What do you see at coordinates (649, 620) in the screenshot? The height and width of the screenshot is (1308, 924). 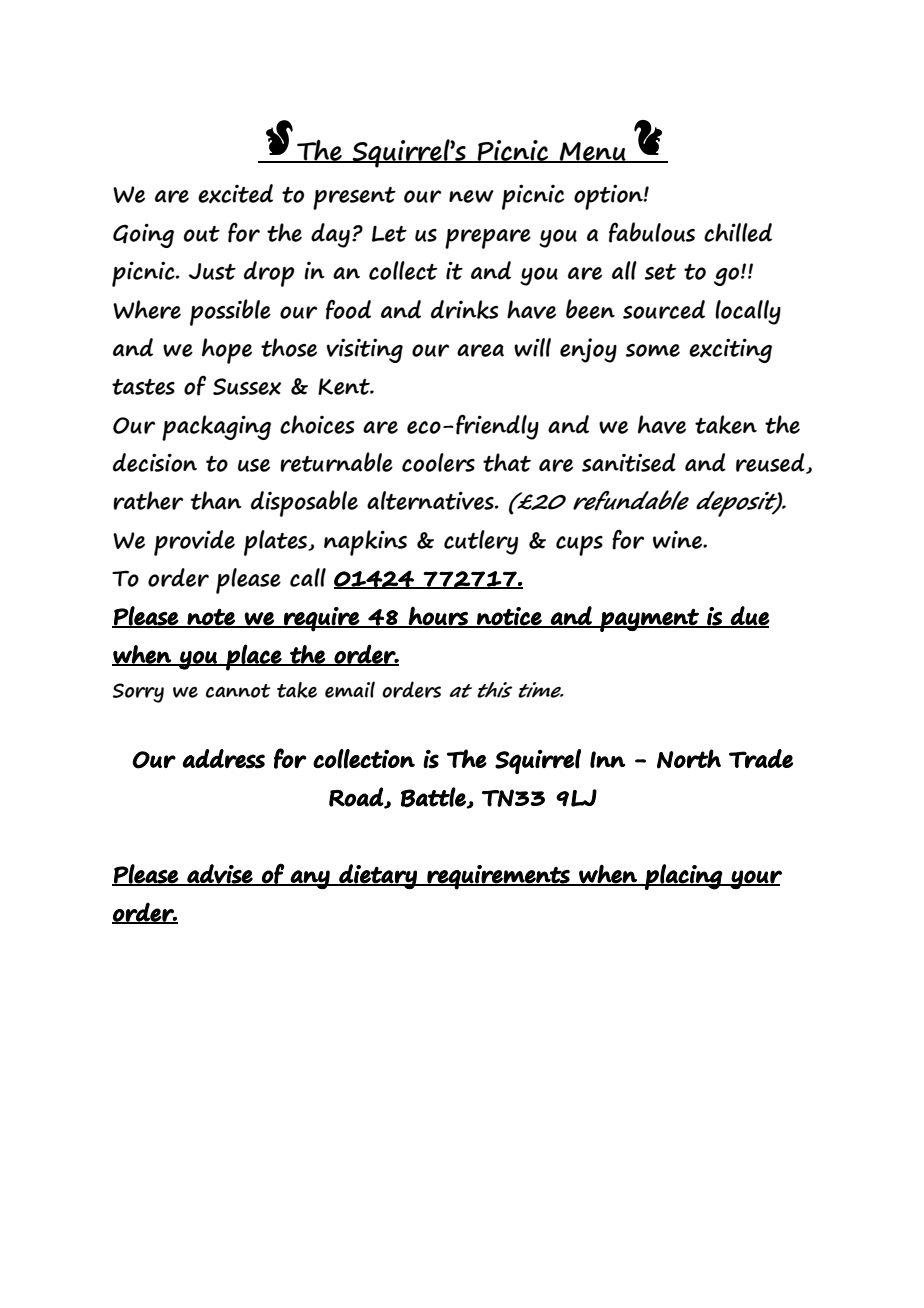 I see `payment` at bounding box center [649, 620].
